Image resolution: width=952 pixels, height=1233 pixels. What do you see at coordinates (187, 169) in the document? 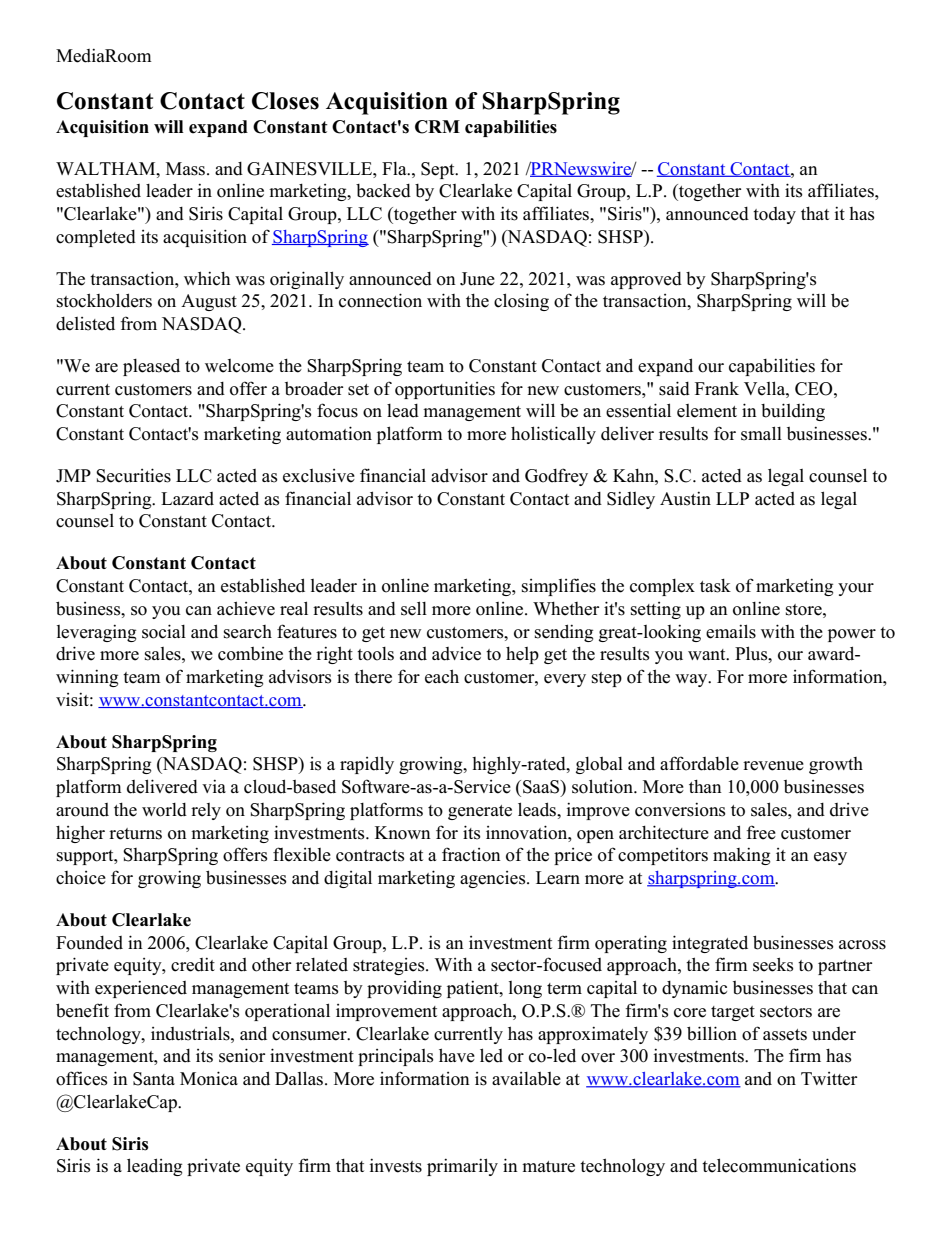
I see `Mass` at bounding box center [187, 169].
